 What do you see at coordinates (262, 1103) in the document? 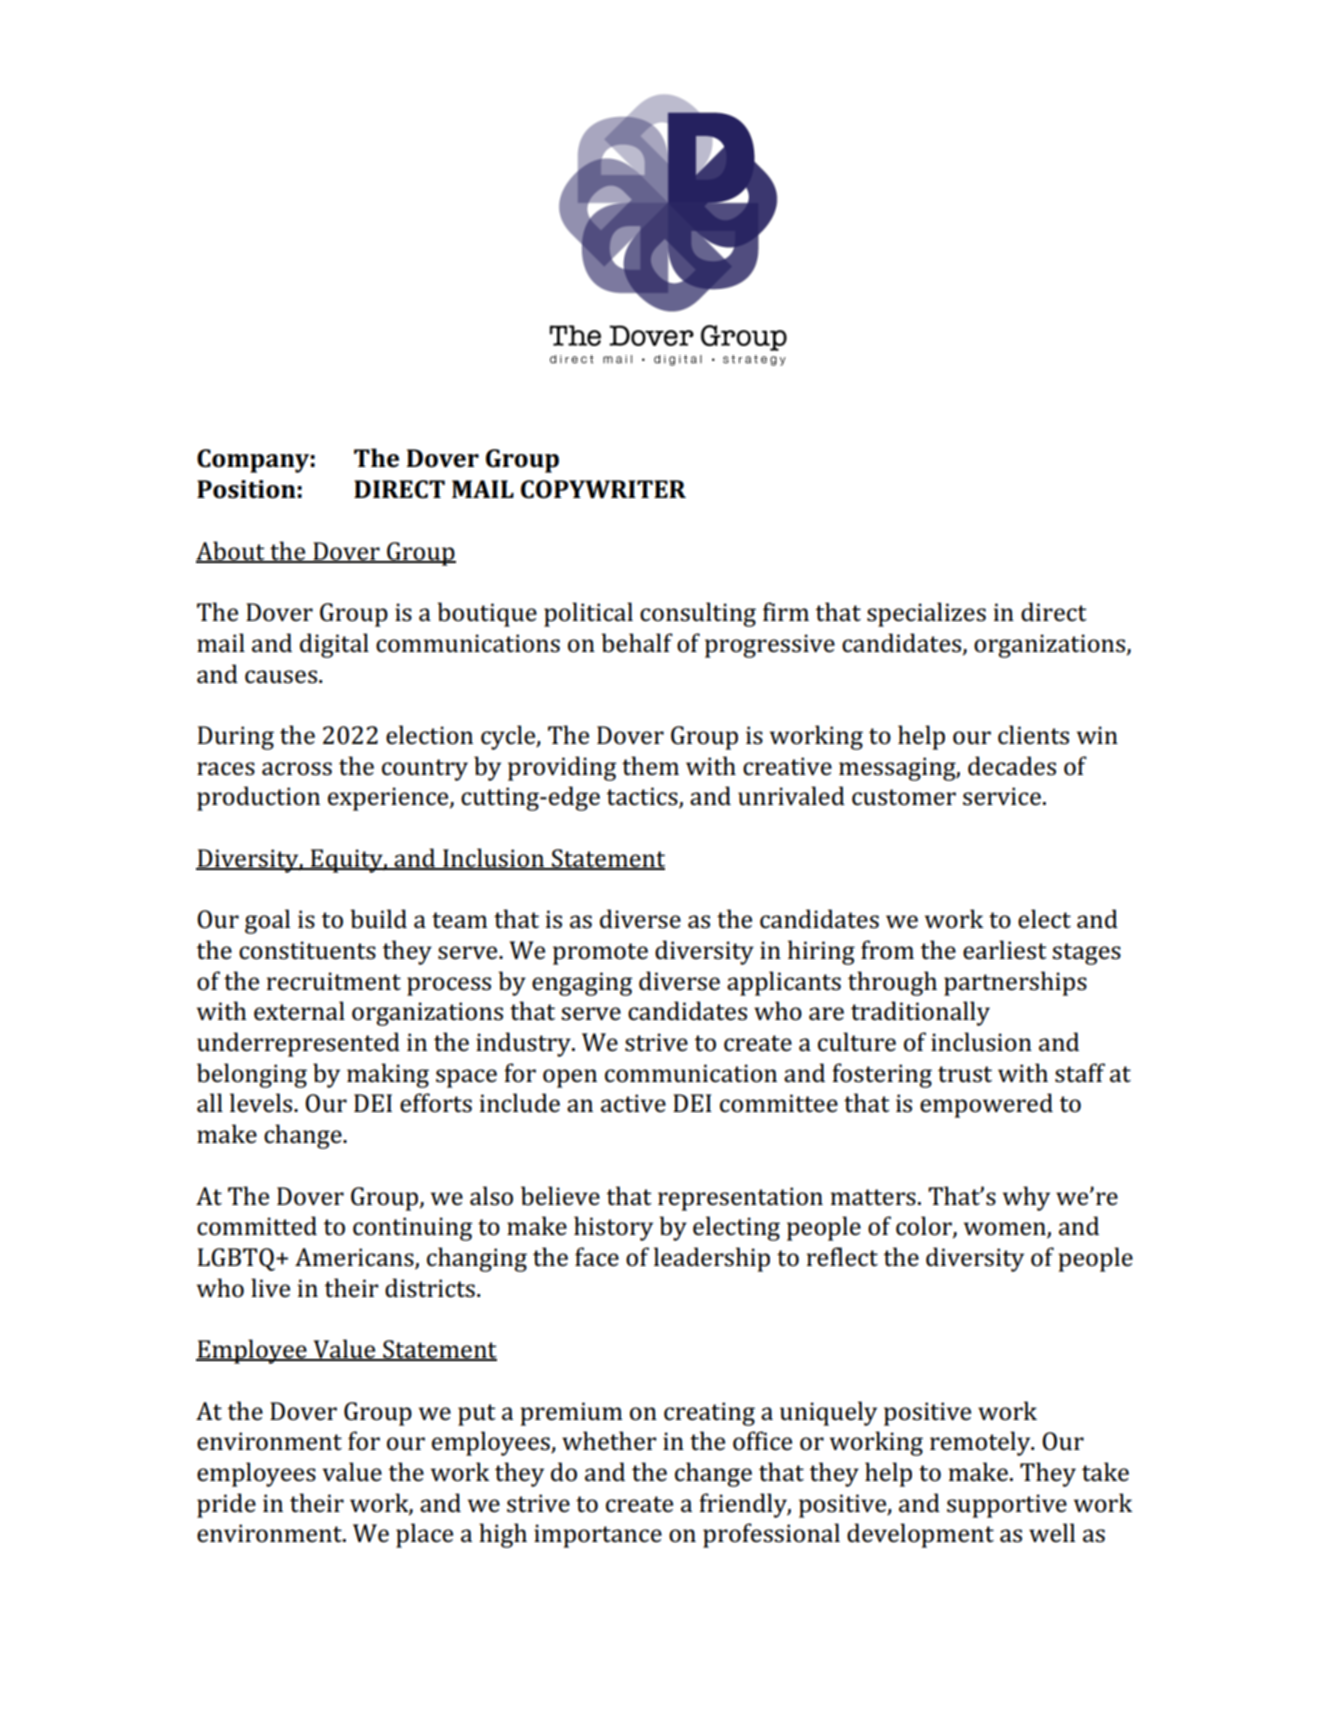
I see `levels` at bounding box center [262, 1103].
